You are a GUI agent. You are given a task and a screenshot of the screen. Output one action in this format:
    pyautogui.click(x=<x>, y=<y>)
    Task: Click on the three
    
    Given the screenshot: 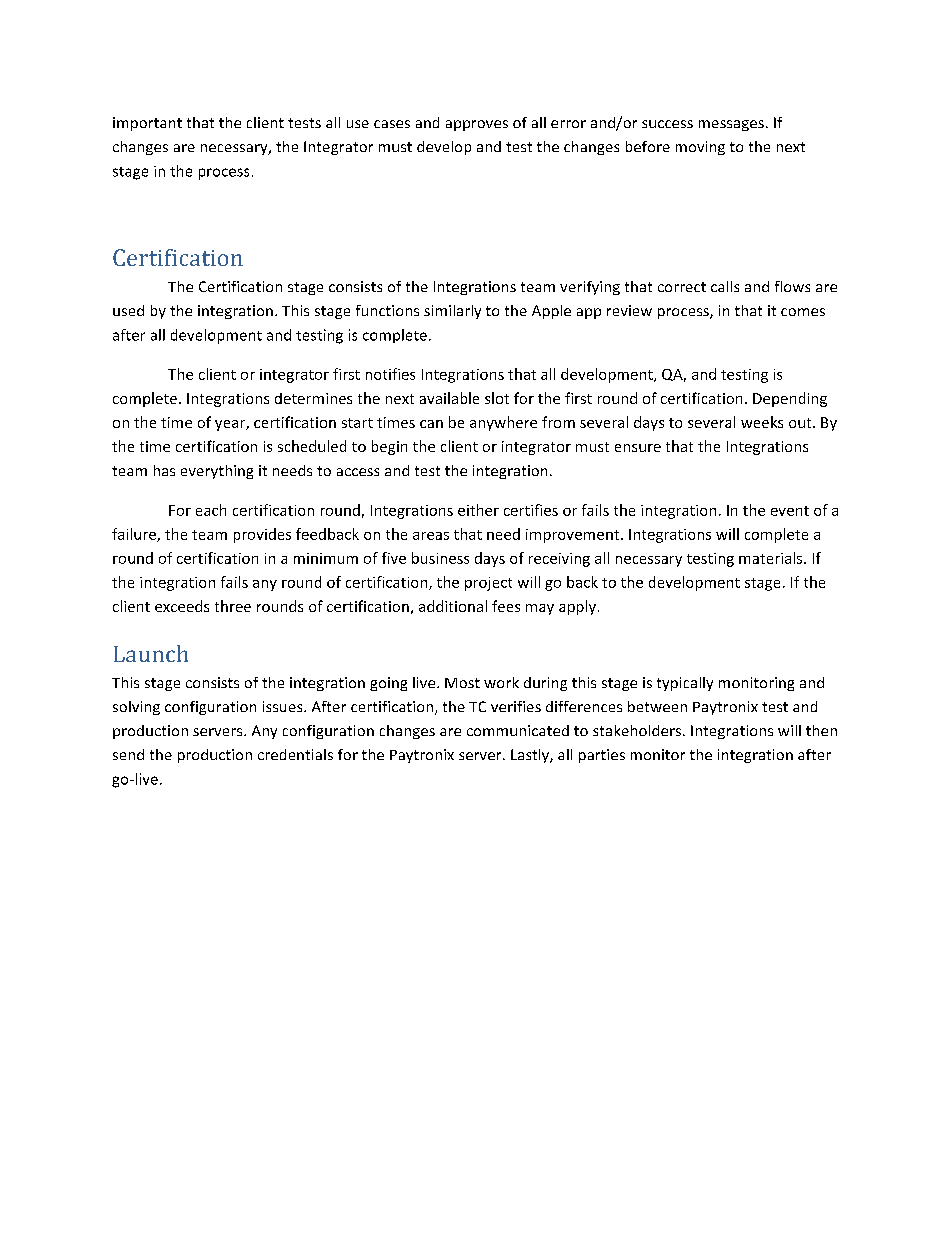 What is the action you would take?
    pyautogui.click(x=233, y=606)
